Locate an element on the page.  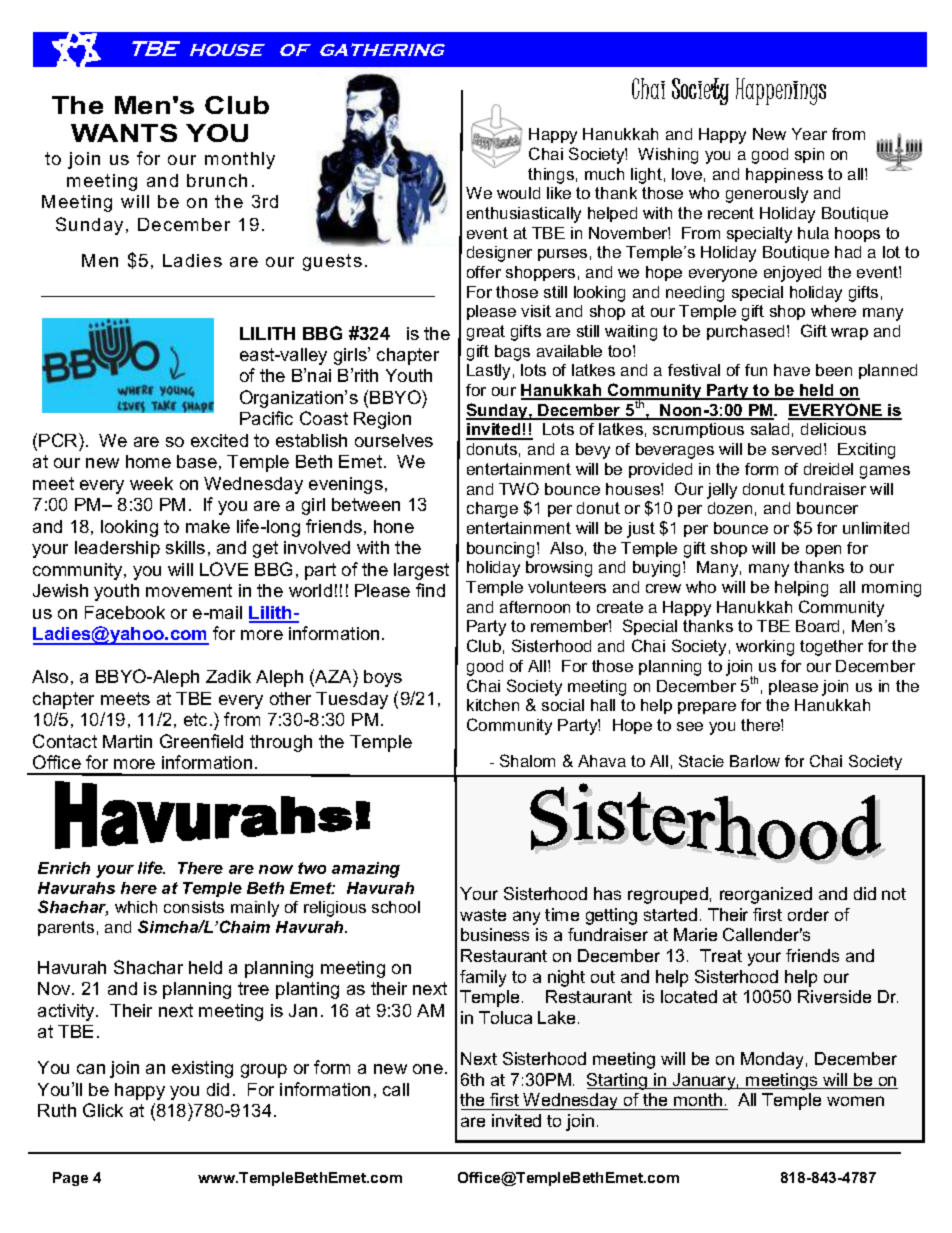
reorganized is located at coordinates (766, 895).
